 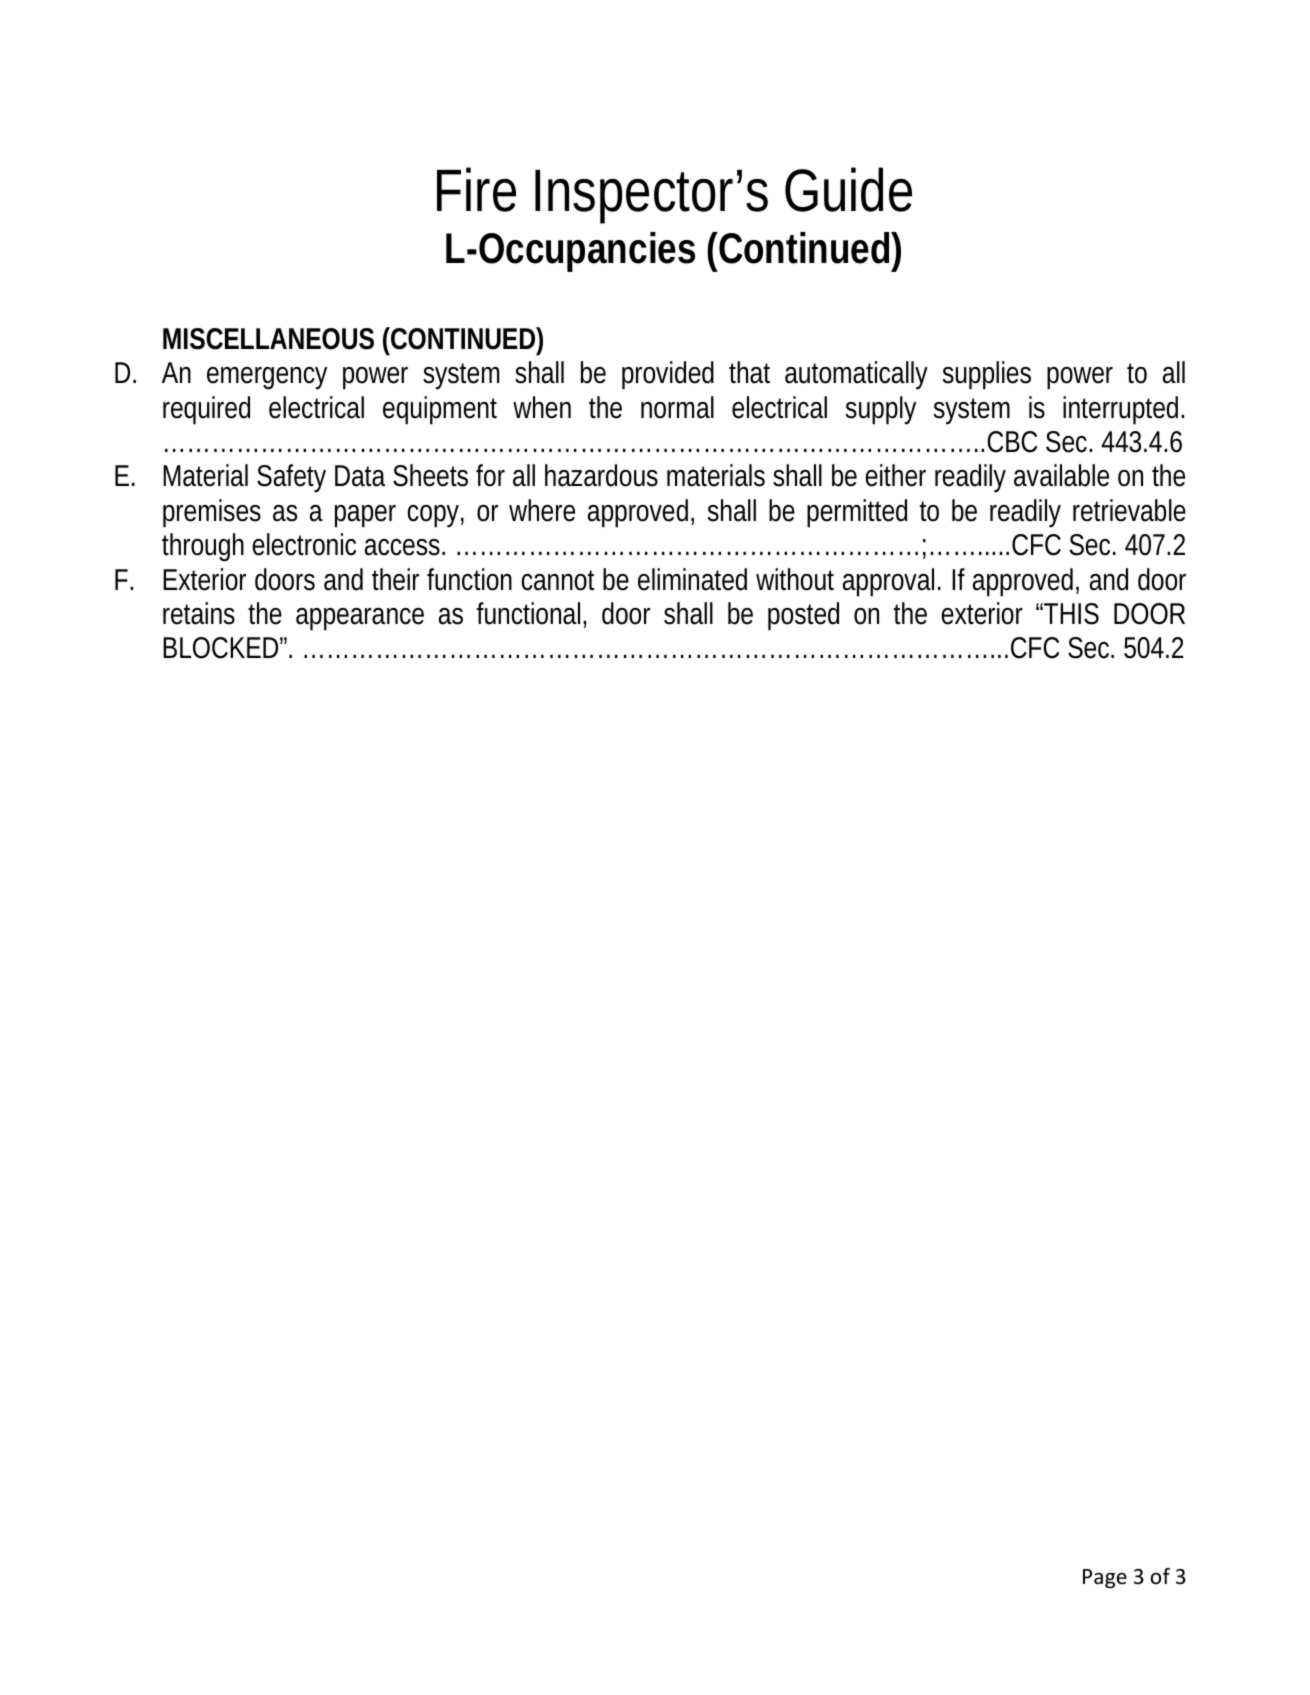 What do you see at coordinates (395, 579) in the page?
I see `their` at bounding box center [395, 579].
